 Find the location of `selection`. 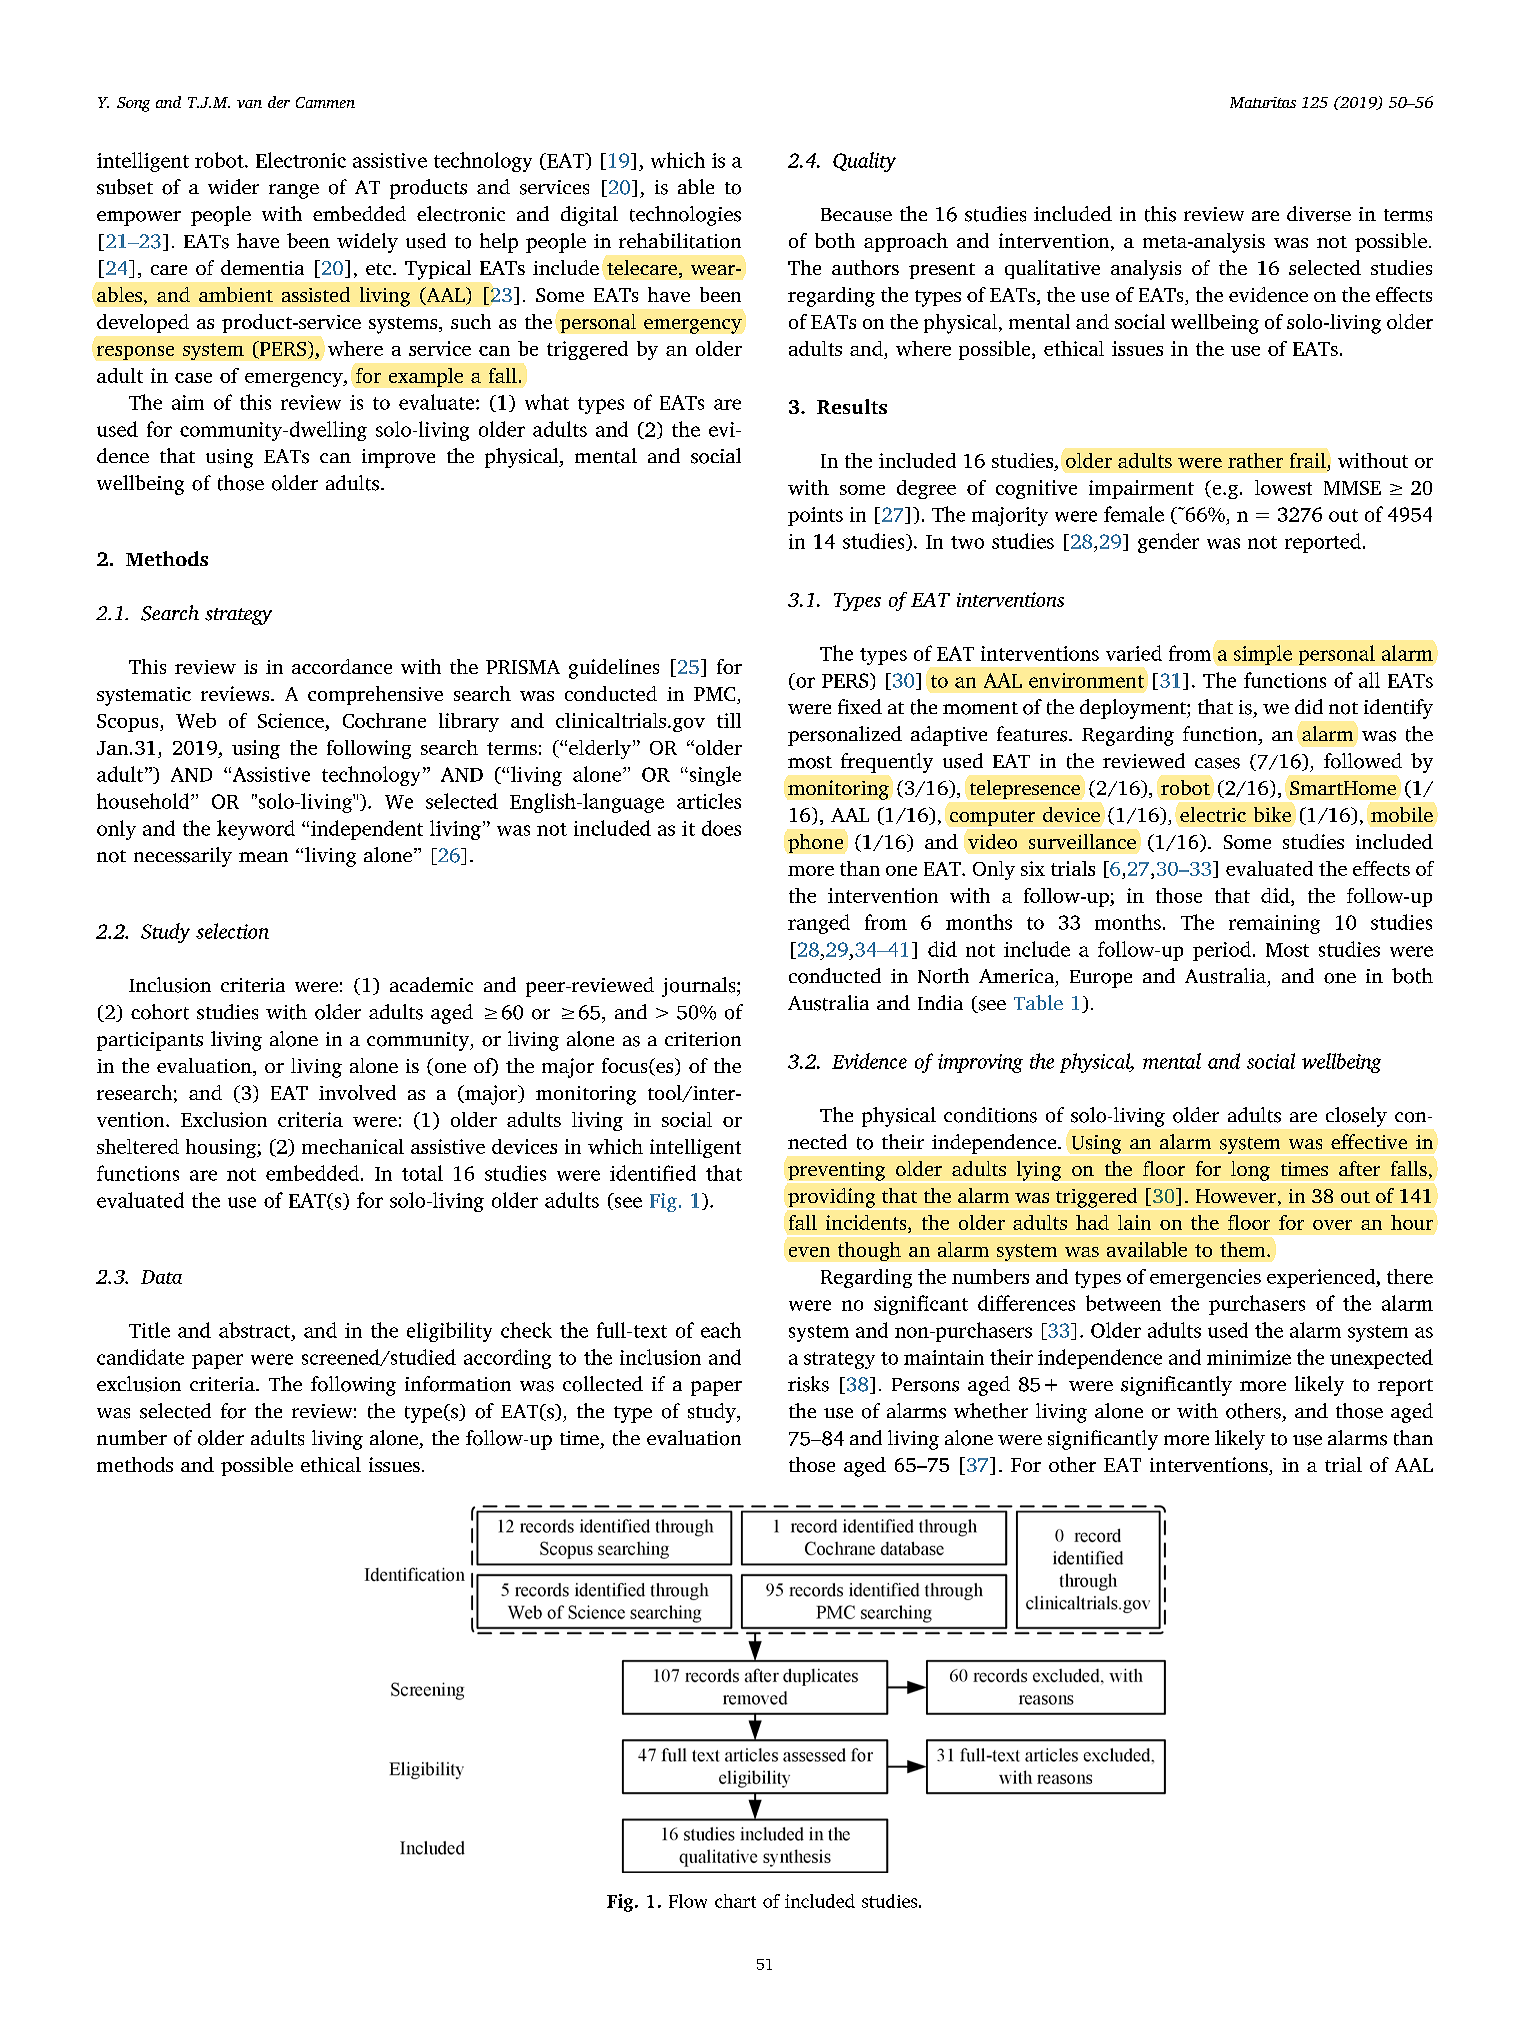

selection is located at coordinates (232, 931).
